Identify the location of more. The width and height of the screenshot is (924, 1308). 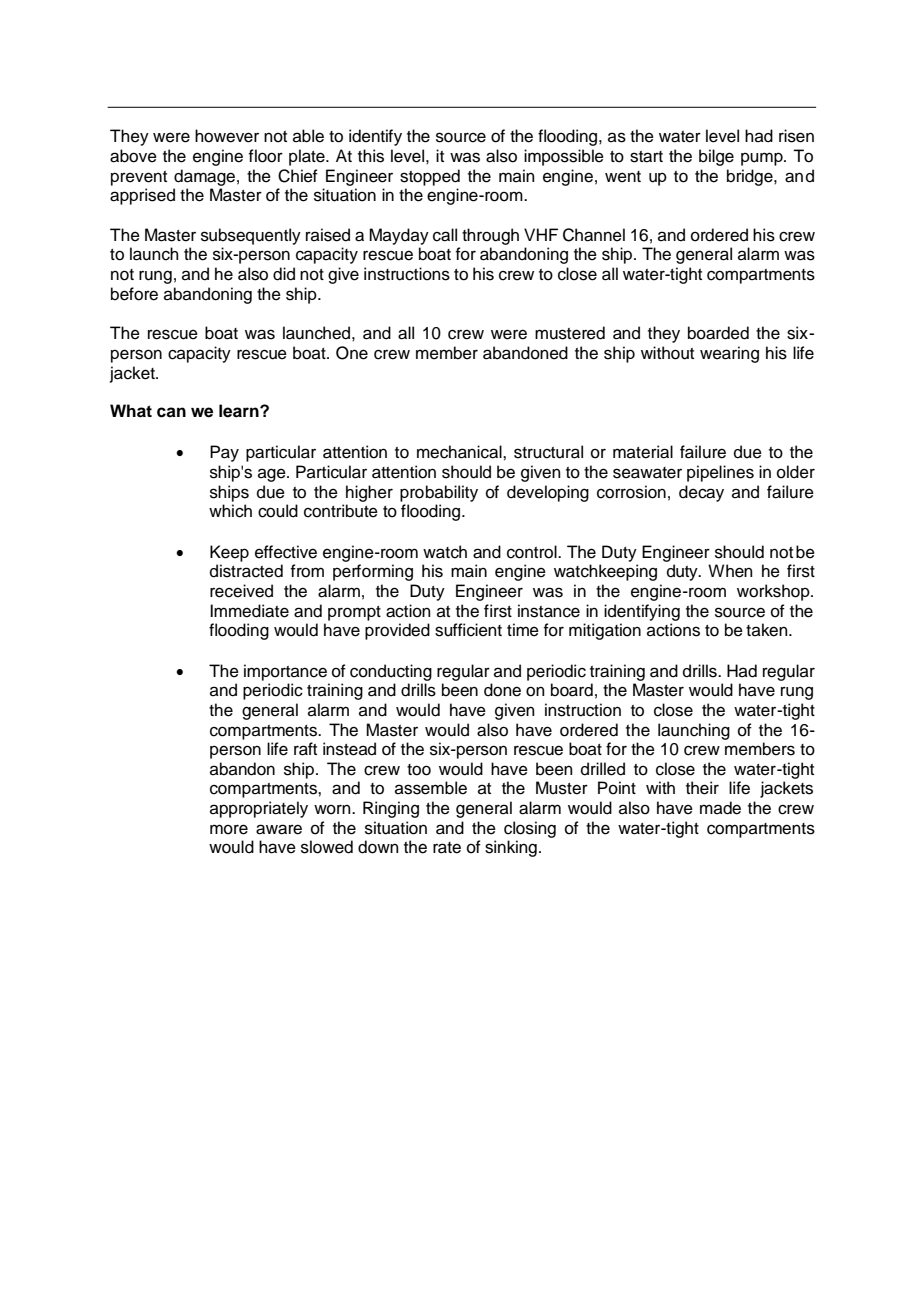
(229, 829).
